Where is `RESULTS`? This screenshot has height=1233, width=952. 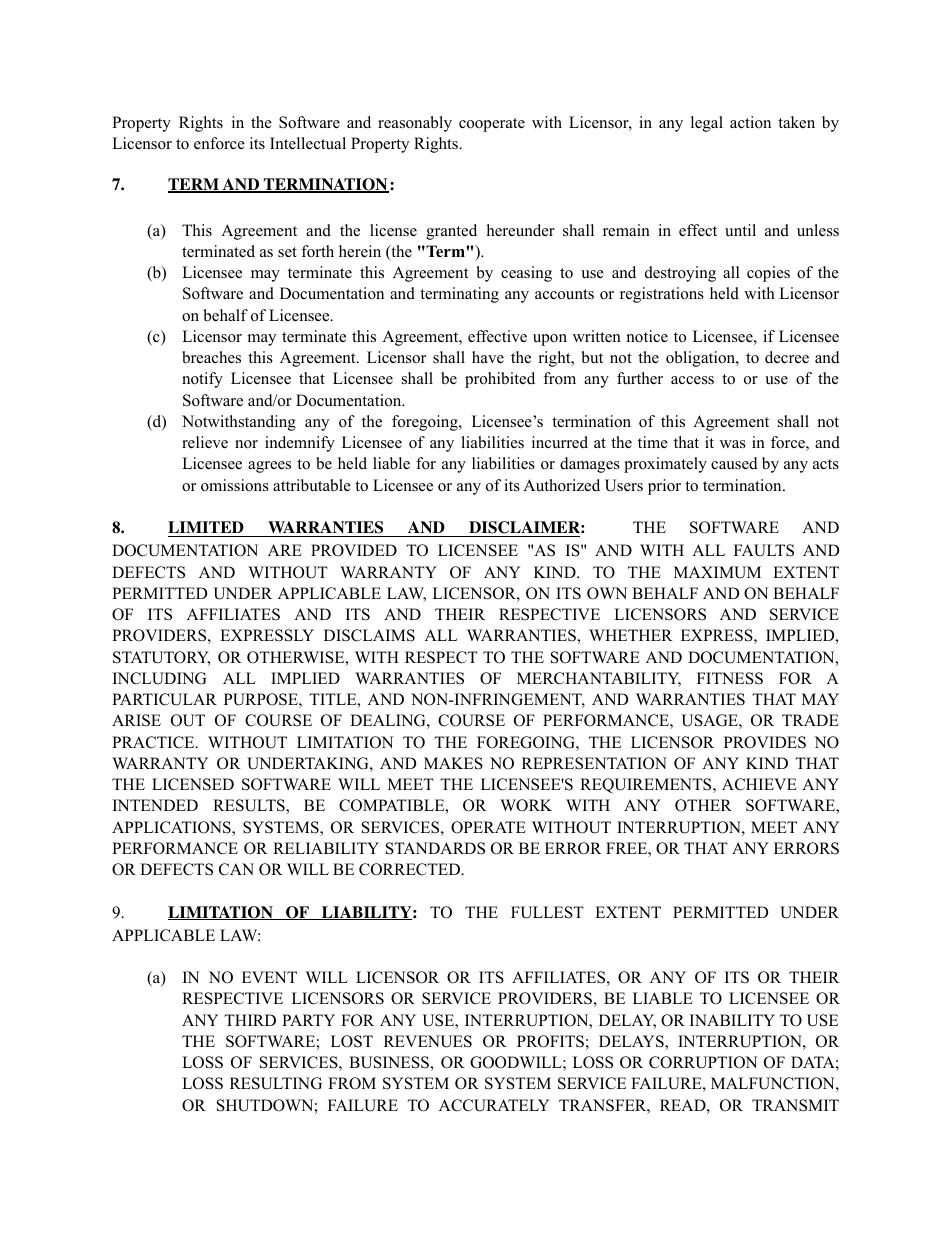 RESULTS is located at coordinates (250, 806).
